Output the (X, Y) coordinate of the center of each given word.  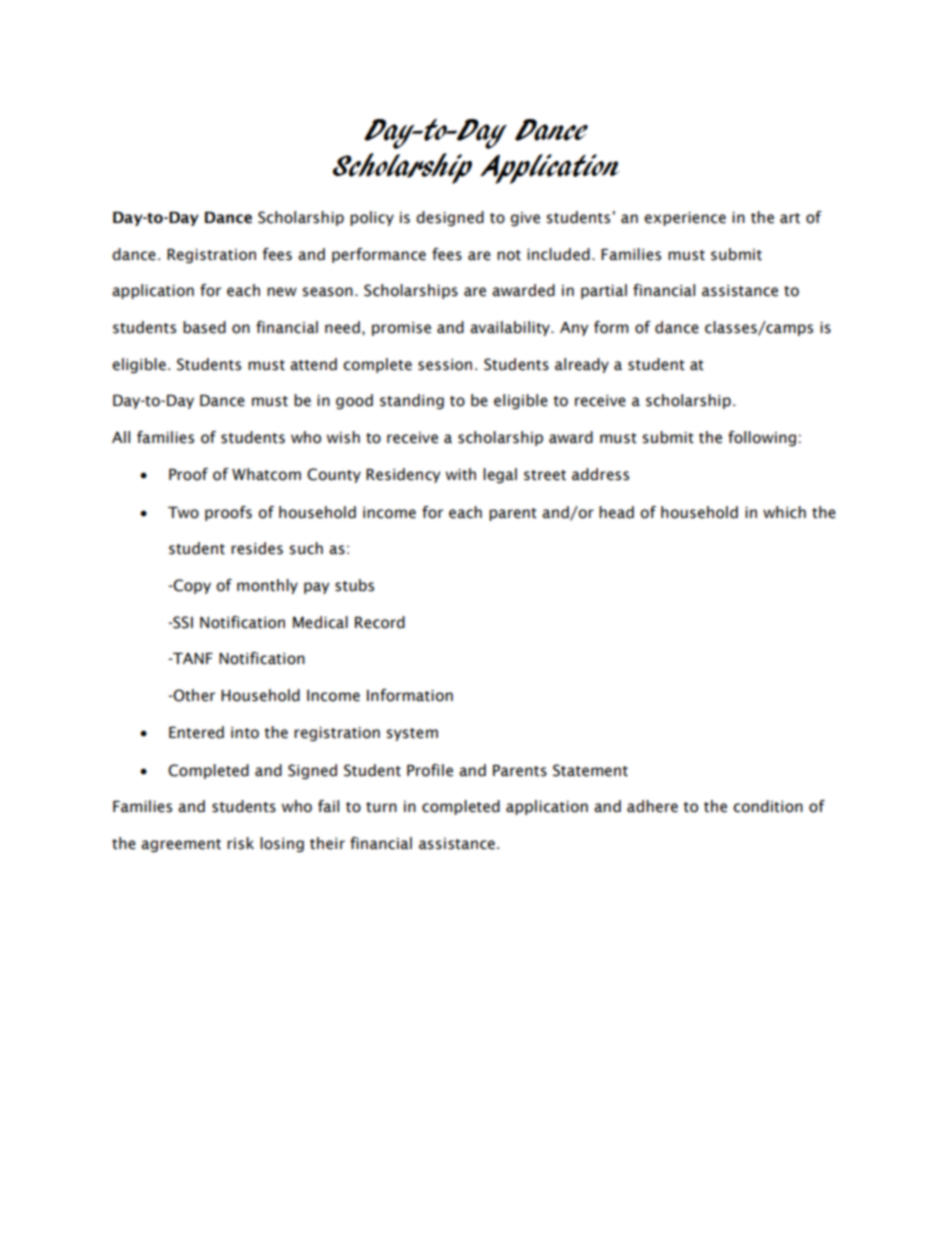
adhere (652, 806)
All (121, 437)
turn (381, 807)
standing (412, 401)
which (784, 512)
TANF (192, 658)
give (525, 219)
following (762, 438)
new (282, 292)
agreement (181, 845)
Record (380, 622)
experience (685, 219)
